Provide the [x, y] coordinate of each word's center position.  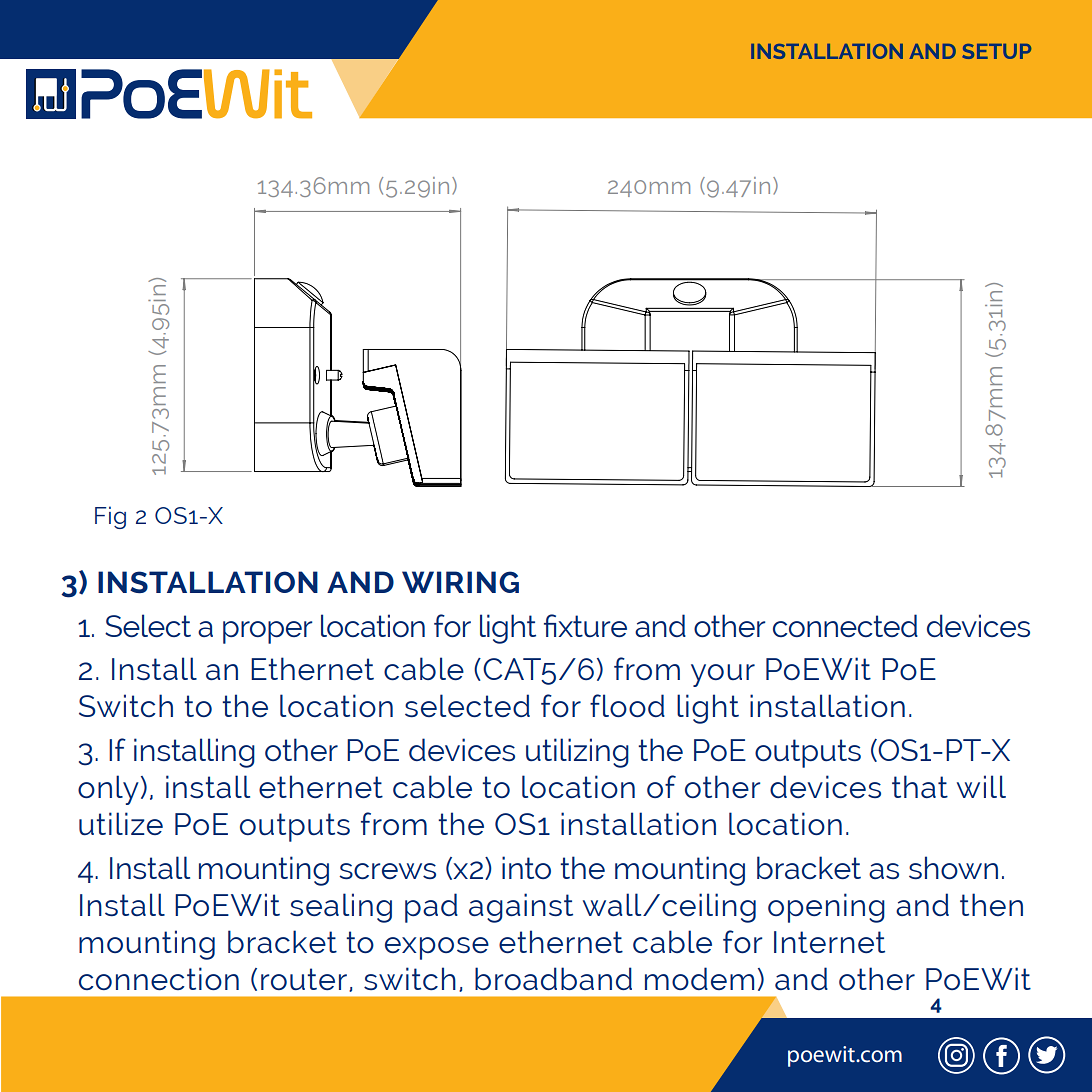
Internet [829, 942]
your [723, 675]
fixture [585, 626]
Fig [110, 517]
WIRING [460, 582]
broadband [553, 978]
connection [159, 979]
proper [268, 632]
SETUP [997, 51]
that [920, 786]
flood [627, 705]
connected [845, 626]
